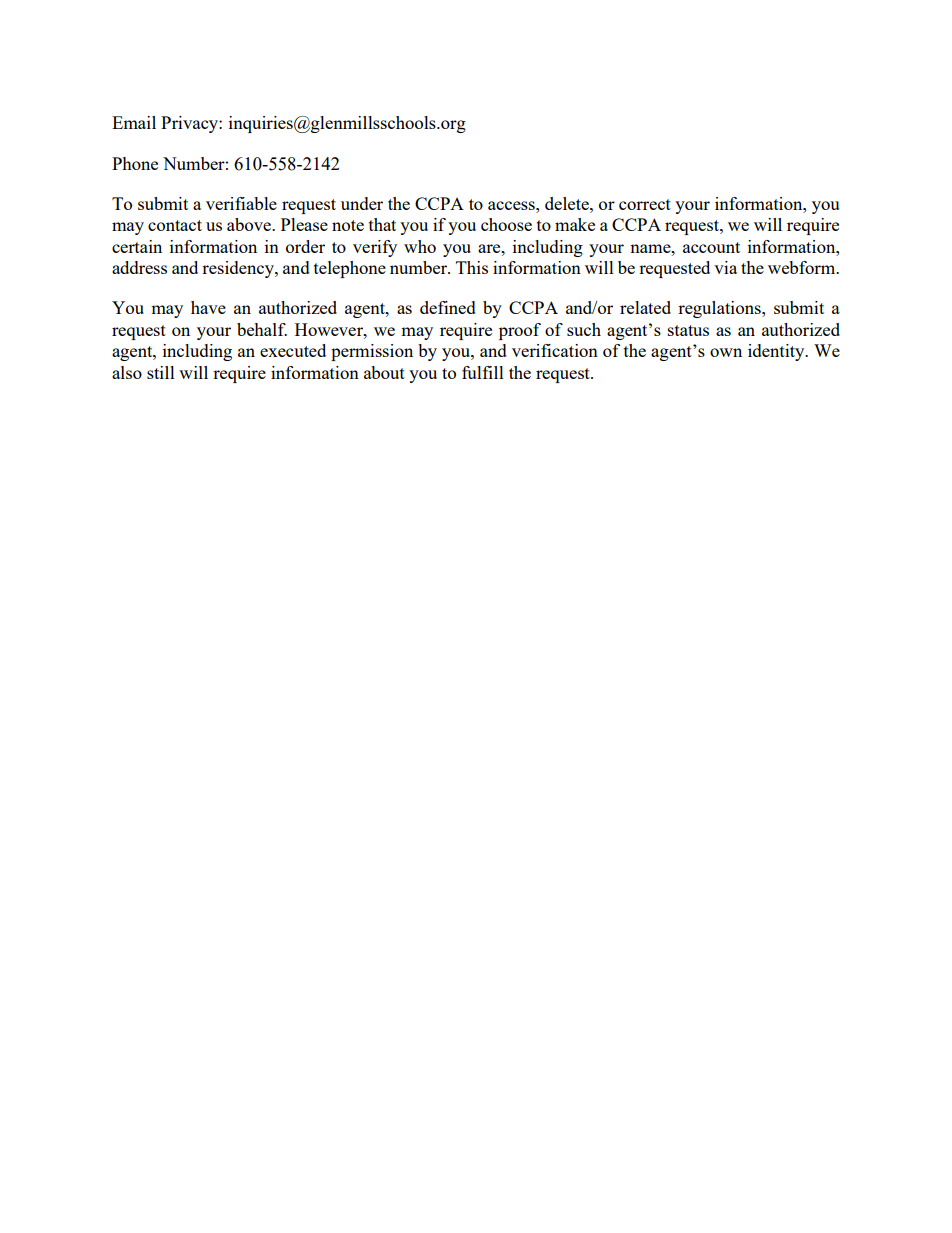 This screenshot has height=1233, width=952. I want to click on Email, so click(134, 122).
